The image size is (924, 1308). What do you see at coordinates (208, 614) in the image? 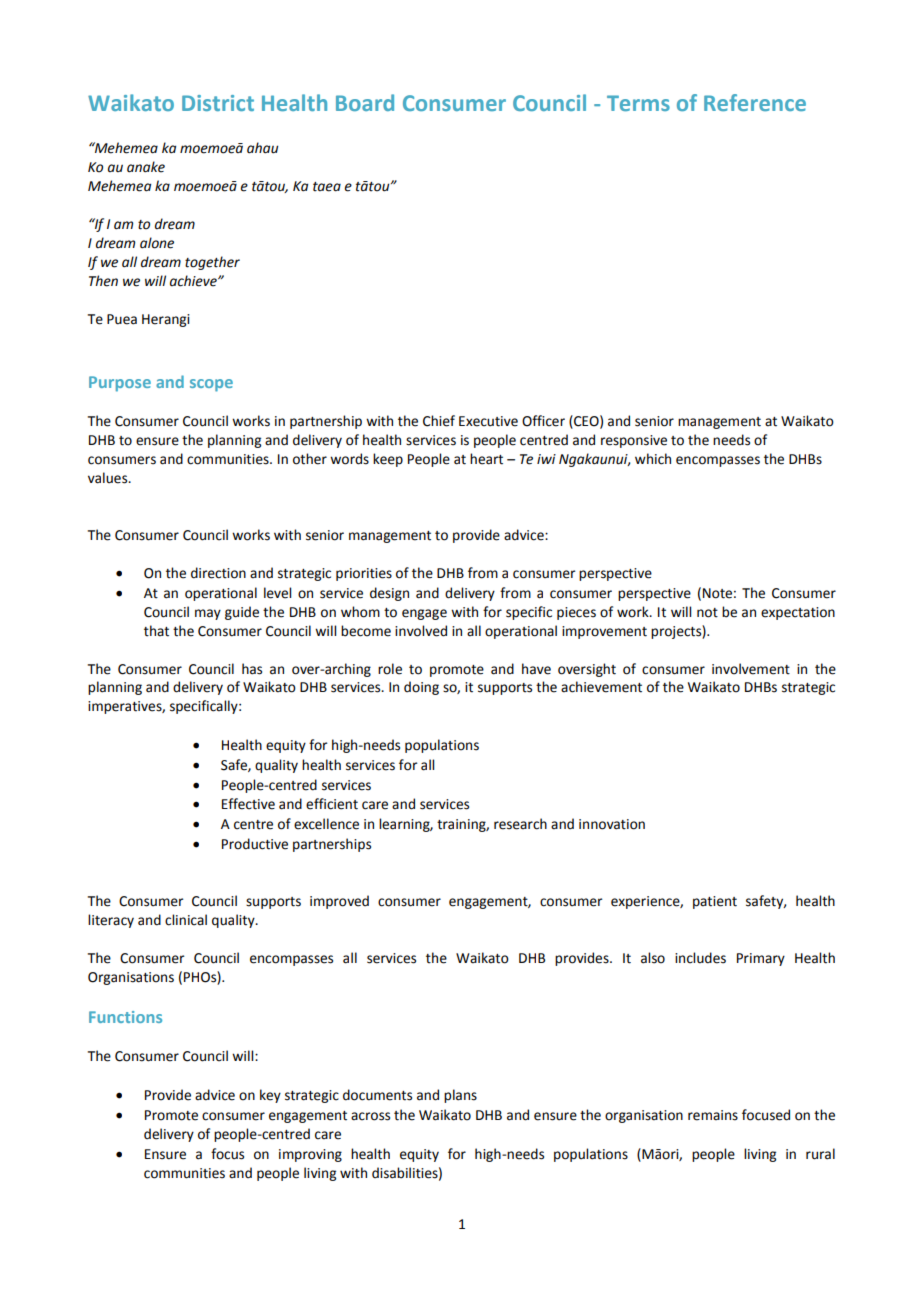
I see `may` at bounding box center [208, 614].
